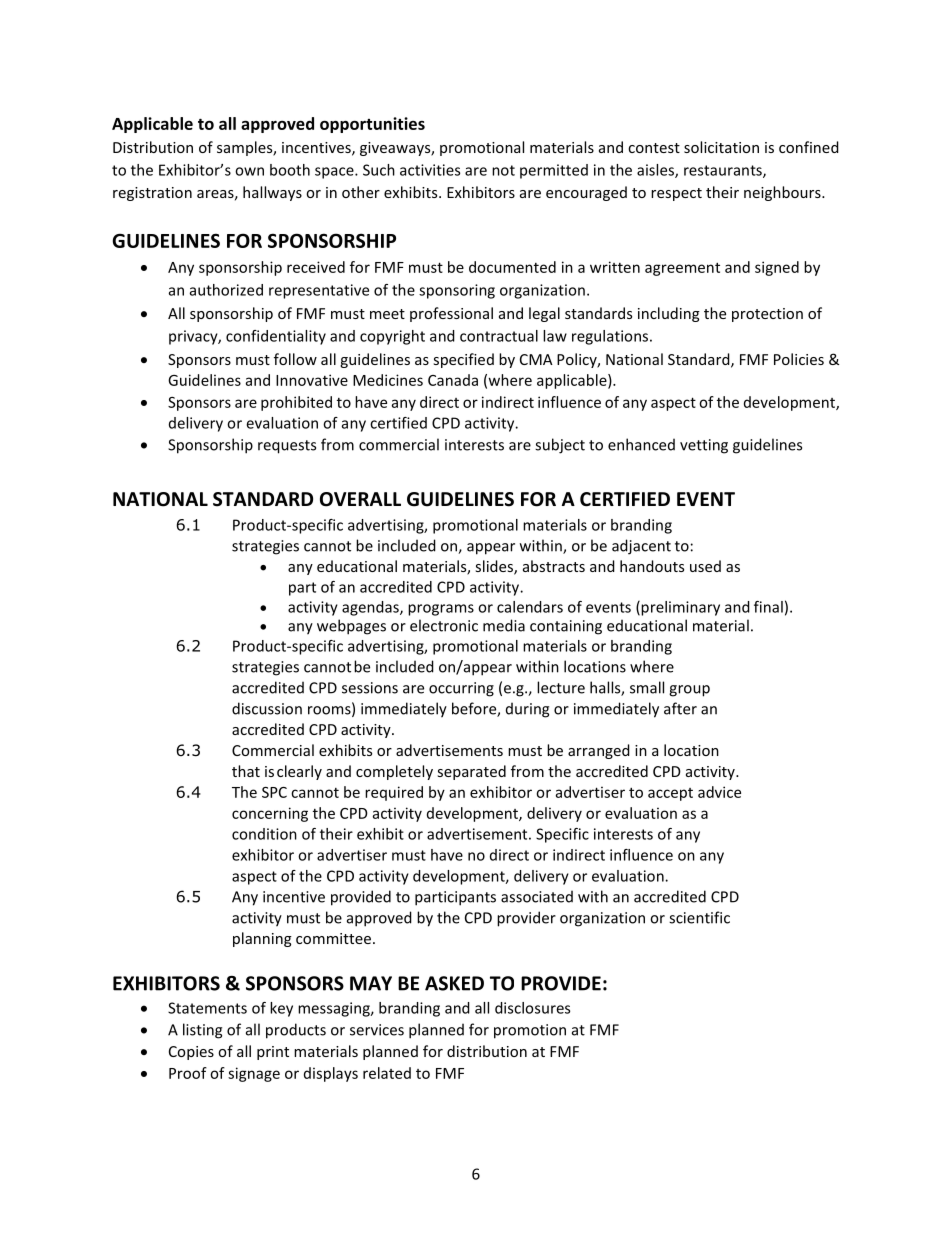 The width and height of the image is (952, 1233). What do you see at coordinates (719, 792) in the image?
I see `advice` at bounding box center [719, 792].
